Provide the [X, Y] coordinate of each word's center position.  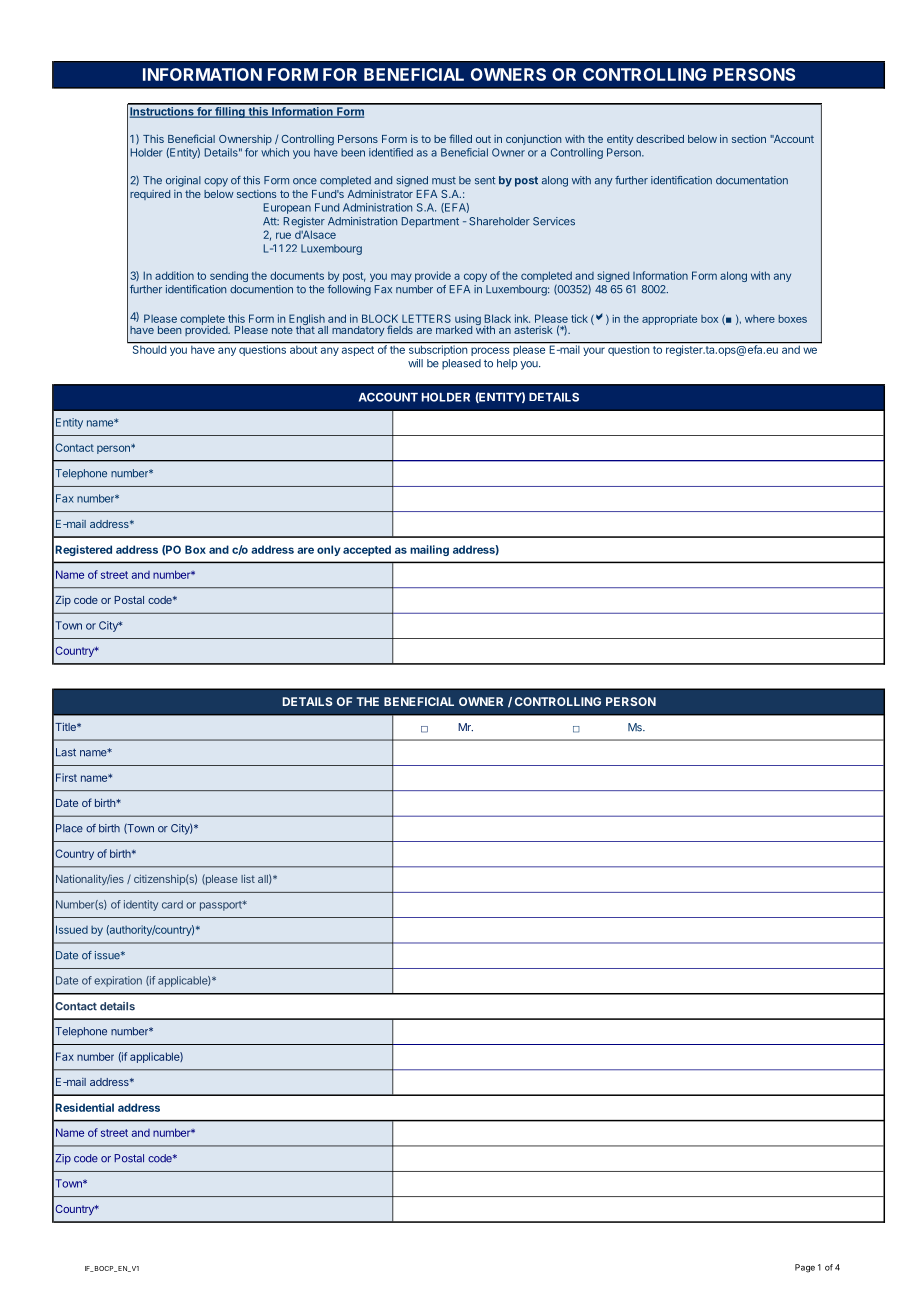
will [415, 363]
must [444, 181]
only [328, 550]
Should [149, 348]
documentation [752, 180]
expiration [118, 981]
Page [805, 1268]
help [507, 364]
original [183, 181]
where [760, 319]
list [248, 879]
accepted [367, 550]
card [172, 904]
